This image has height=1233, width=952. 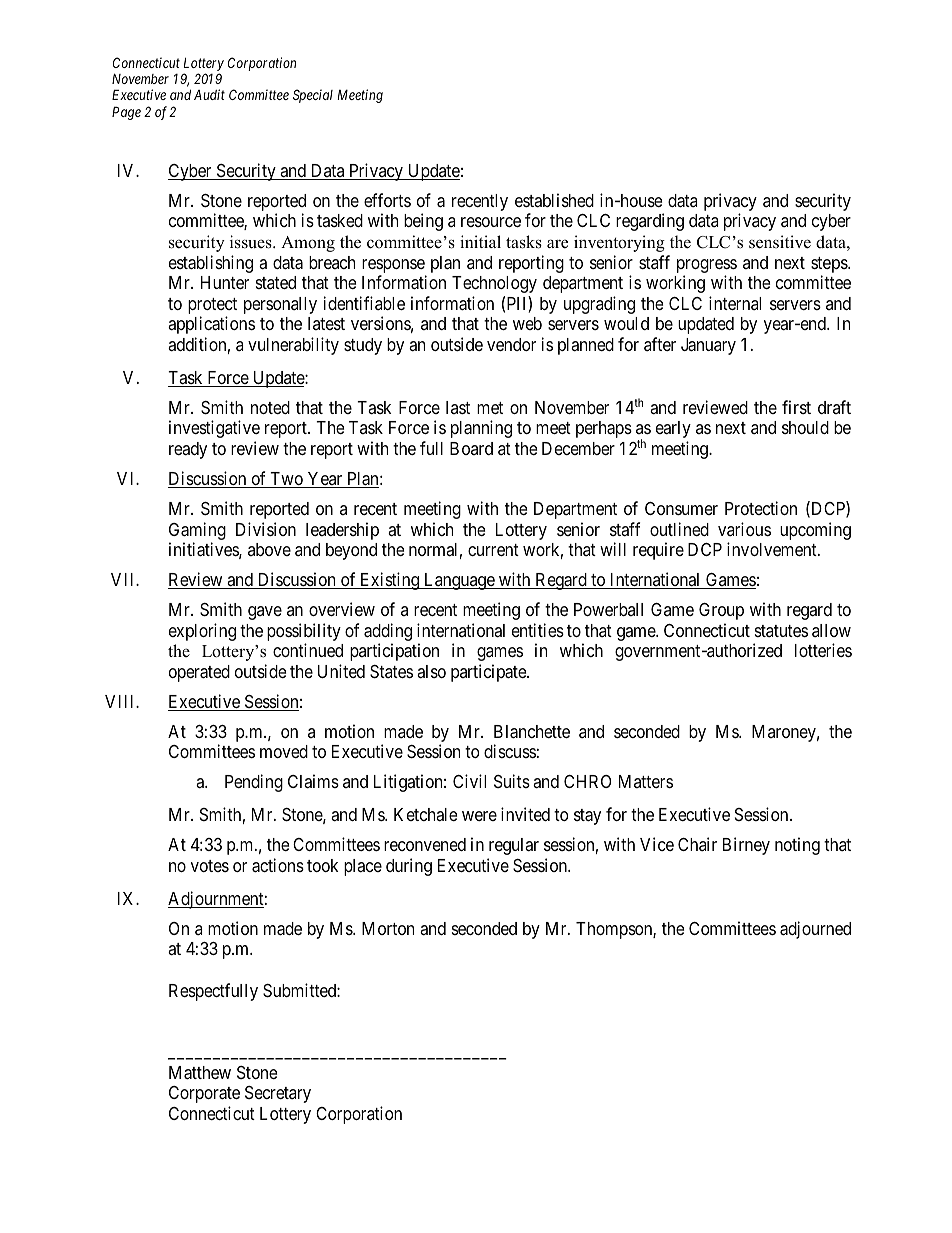 What do you see at coordinates (126, 113) in the image?
I see `Page` at bounding box center [126, 113].
